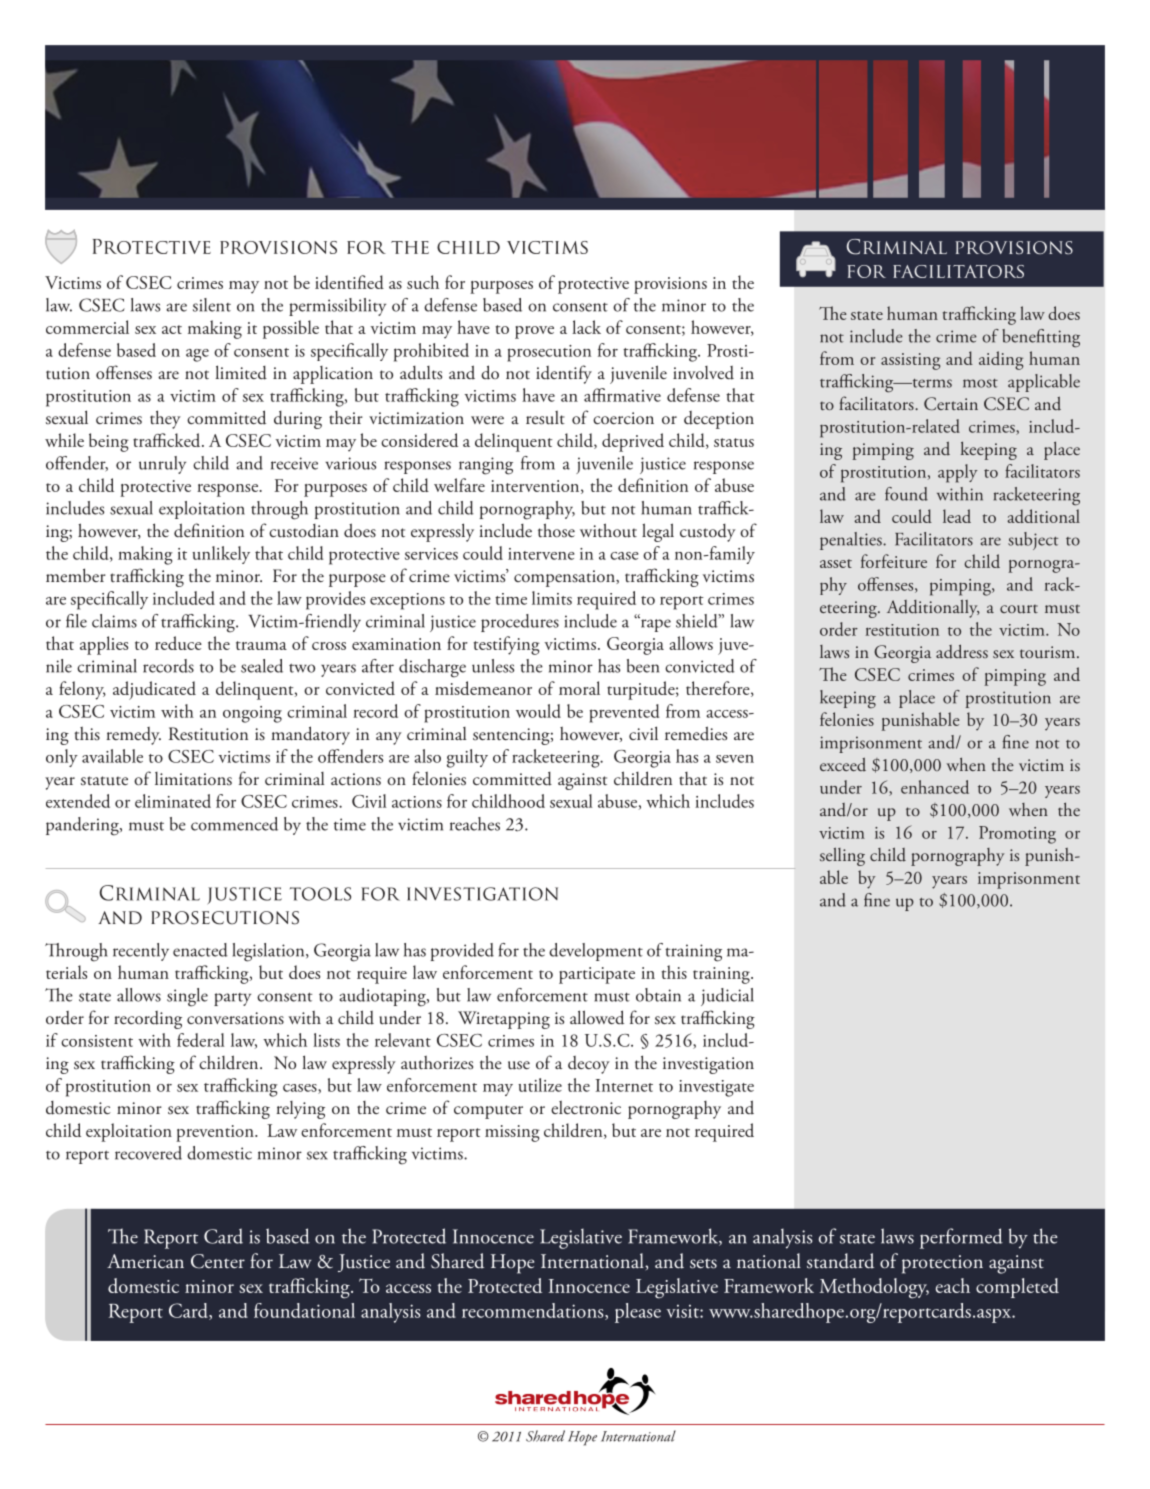 The height and width of the image is (1489, 1150). Describe the element at coordinates (910, 361) in the image. I see `assisting` at that location.
